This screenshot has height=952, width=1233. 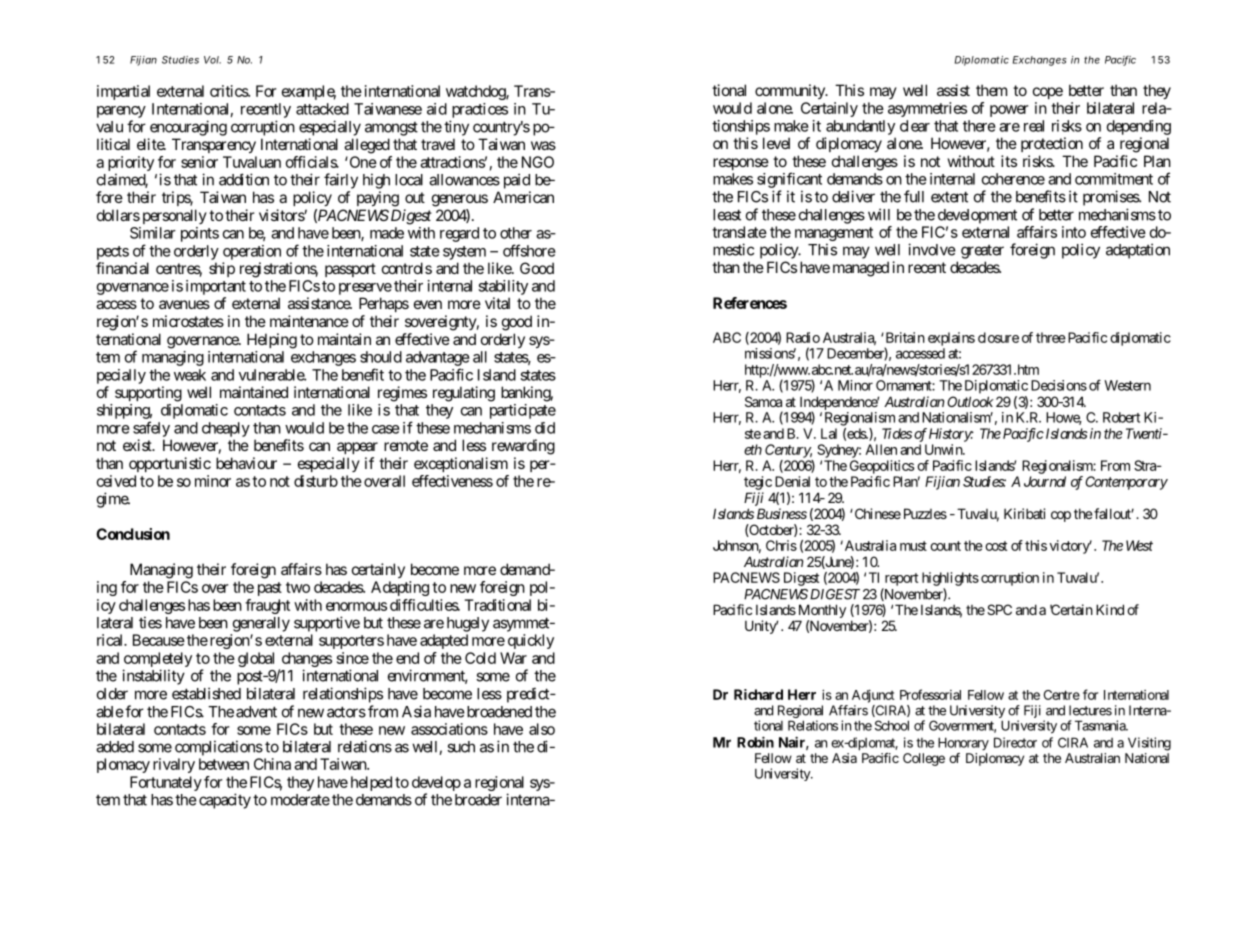 What do you see at coordinates (543, 145) in the screenshot?
I see `was` at bounding box center [543, 145].
